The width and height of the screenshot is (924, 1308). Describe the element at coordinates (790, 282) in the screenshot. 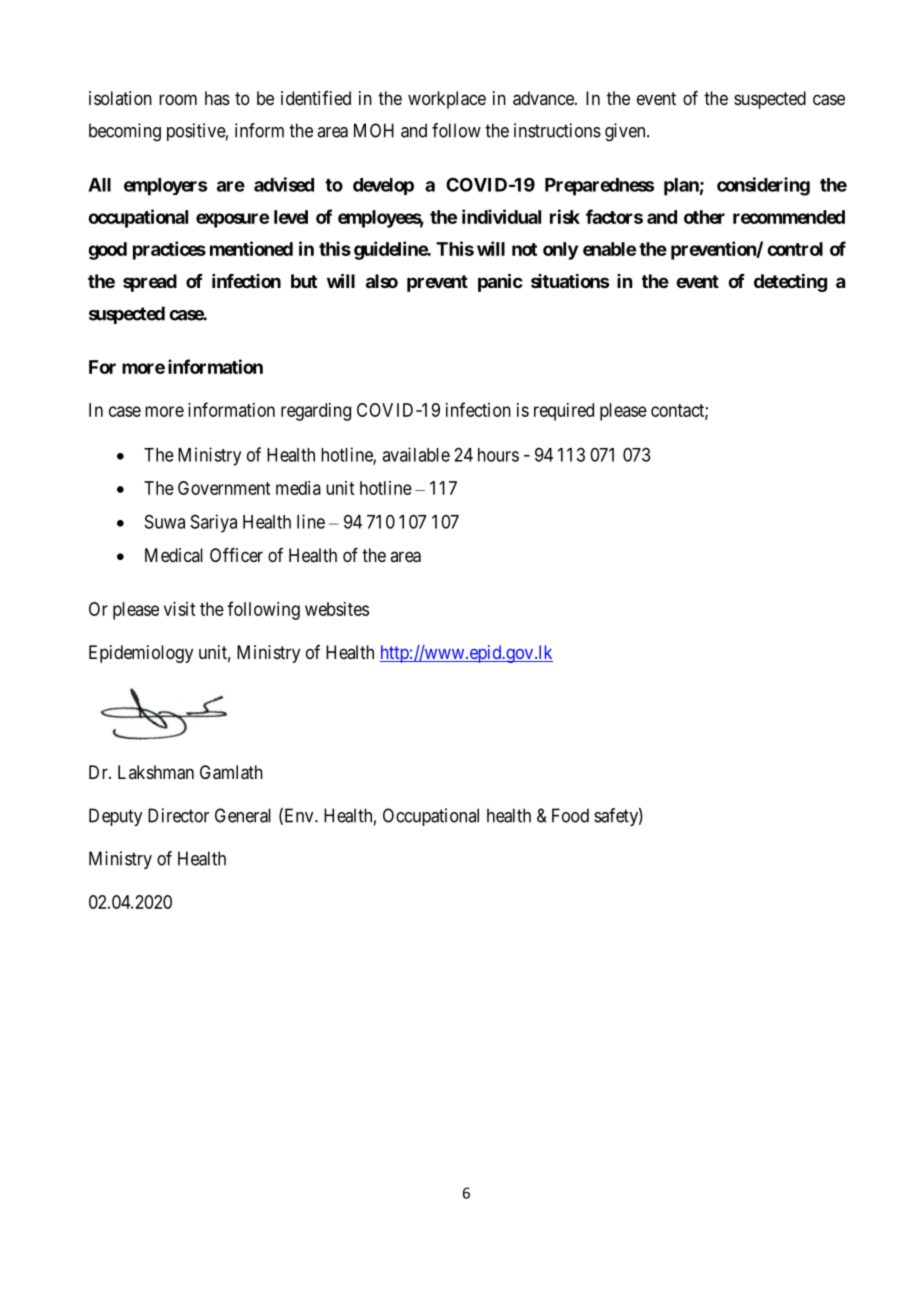

I see `detecting` at that location.
